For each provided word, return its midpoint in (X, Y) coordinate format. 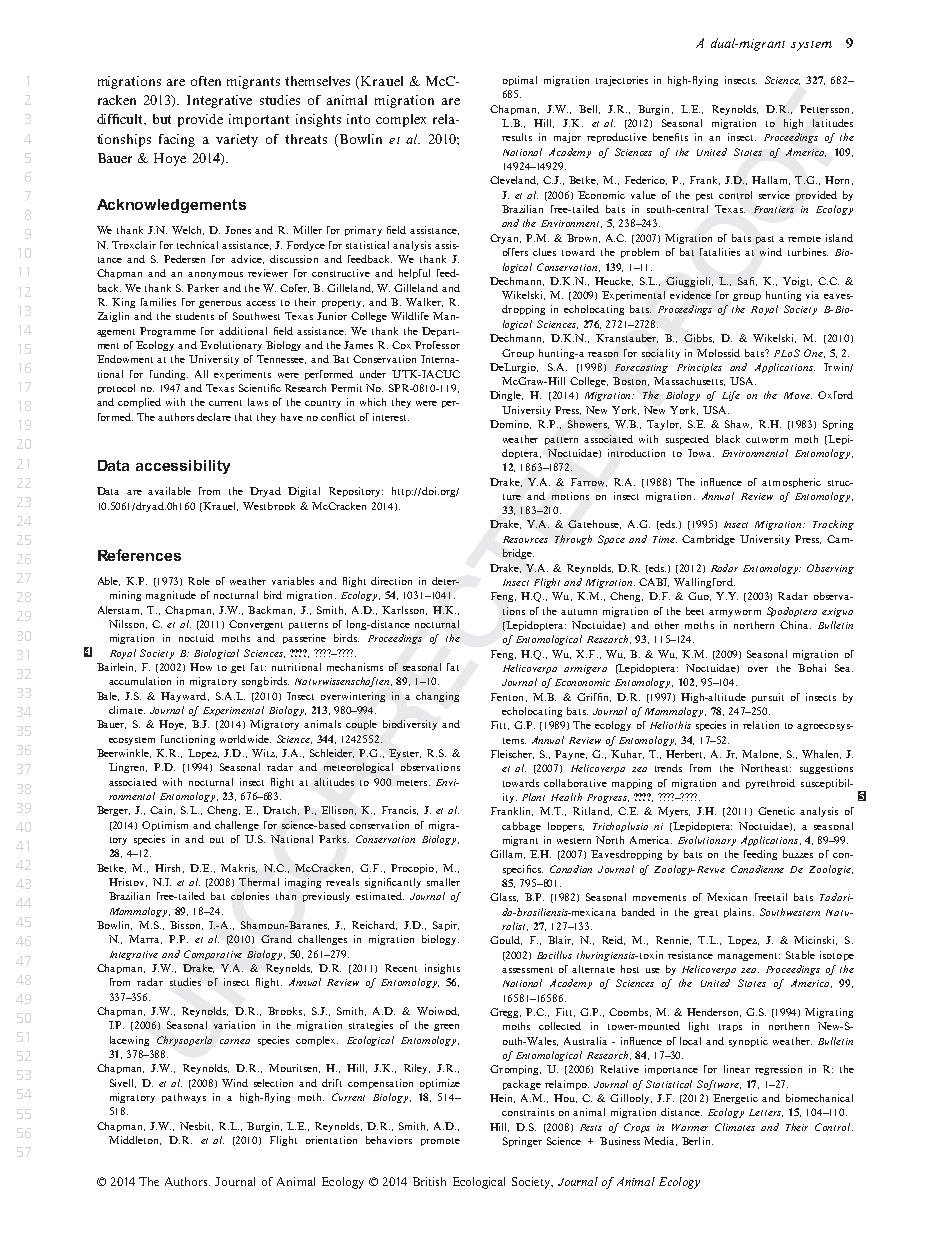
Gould (506, 940)
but (162, 119)
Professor (437, 345)
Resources (525, 539)
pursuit (768, 698)
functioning (188, 740)
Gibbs (699, 338)
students (195, 316)
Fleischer (512, 754)
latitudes (833, 123)
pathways (184, 1098)
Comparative (213, 955)
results (517, 137)
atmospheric (791, 483)
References (139, 555)
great (706, 914)
